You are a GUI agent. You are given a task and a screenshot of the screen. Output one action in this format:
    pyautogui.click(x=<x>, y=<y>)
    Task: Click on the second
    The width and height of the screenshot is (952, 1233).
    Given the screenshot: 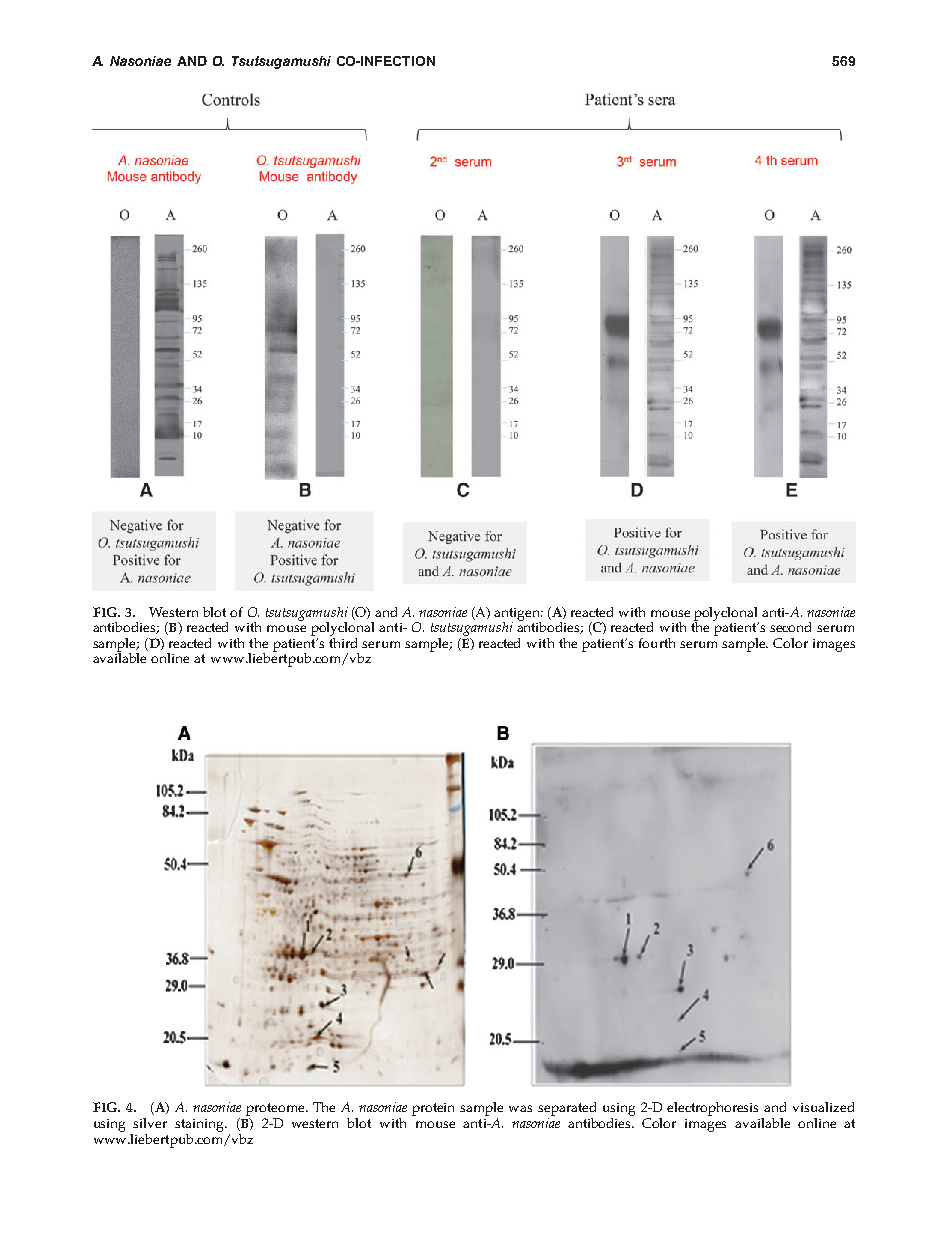 What is the action you would take?
    pyautogui.click(x=790, y=627)
